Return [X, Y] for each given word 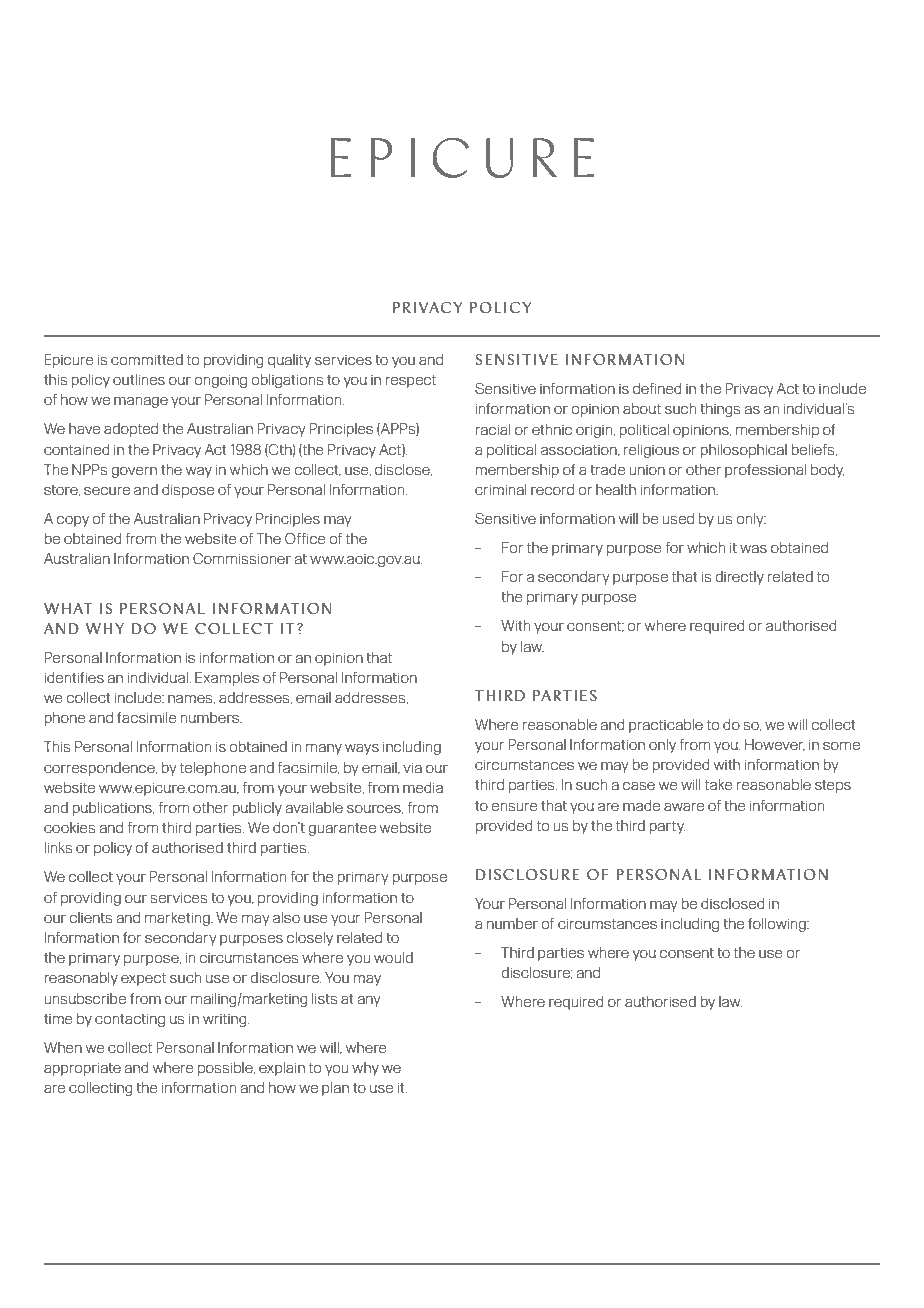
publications [113, 809]
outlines [139, 379]
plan [335, 1089]
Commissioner [242, 558]
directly [739, 578]
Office [305, 538]
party [667, 827]
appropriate [82, 1069]
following [778, 925]
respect [410, 381]
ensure [514, 807]
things [721, 410]
